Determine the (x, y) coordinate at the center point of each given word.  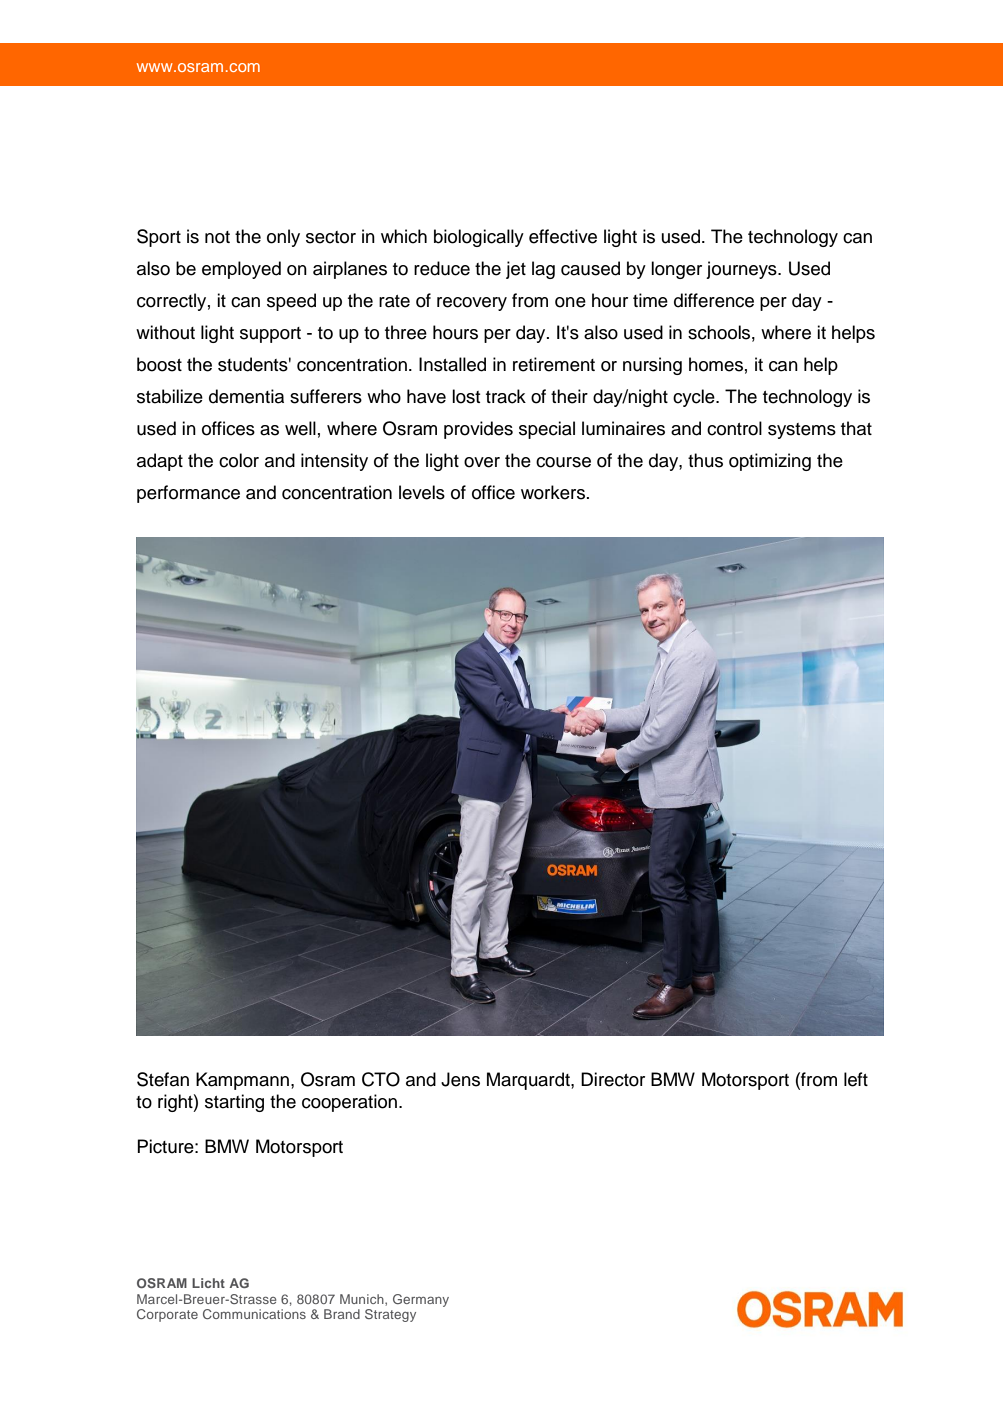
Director (613, 1079)
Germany (421, 1300)
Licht (208, 1283)
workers (553, 492)
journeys (742, 270)
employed (241, 270)
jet (516, 270)
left (856, 1079)
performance (188, 494)
